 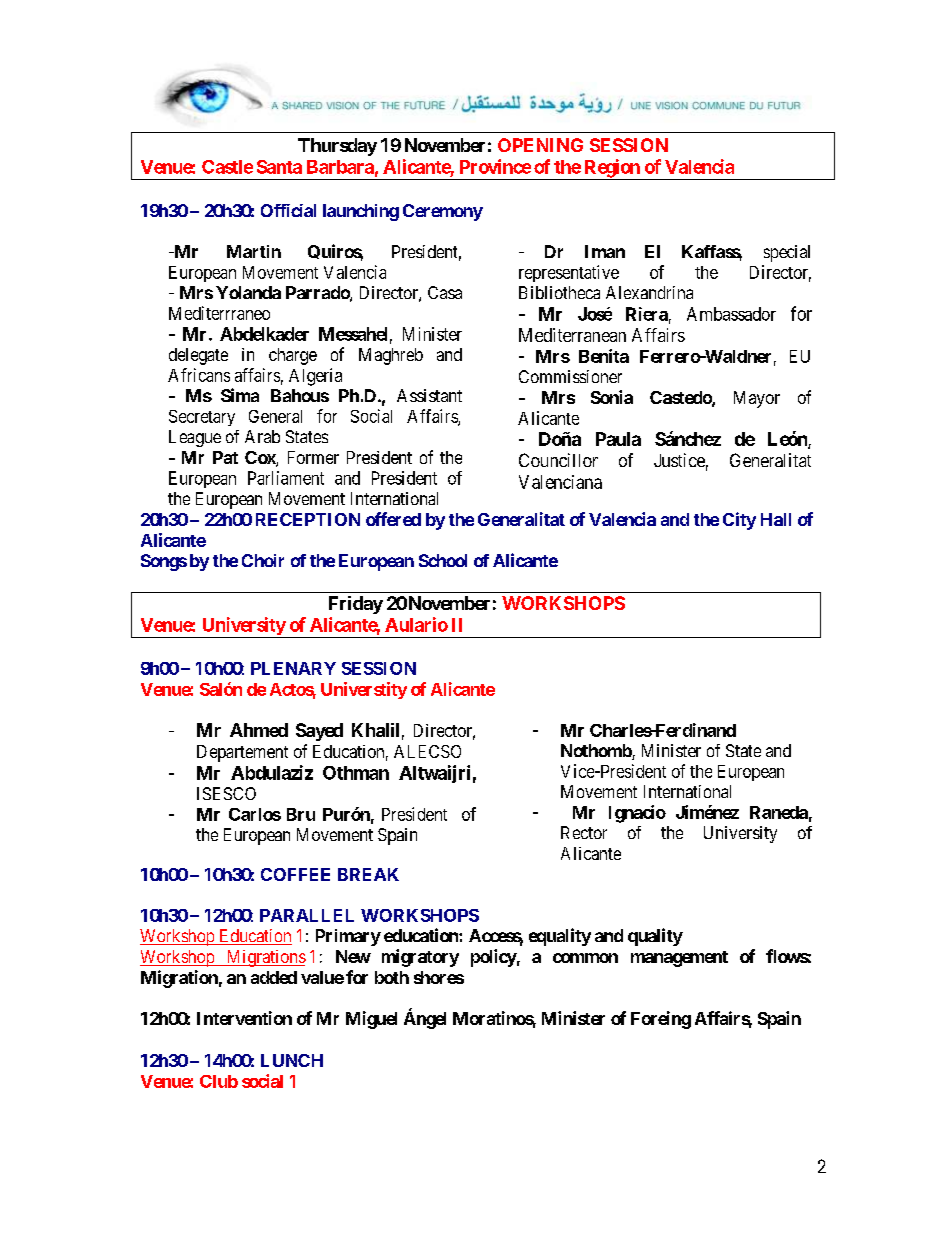 I want to click on management, so click(x=679, y=959).
